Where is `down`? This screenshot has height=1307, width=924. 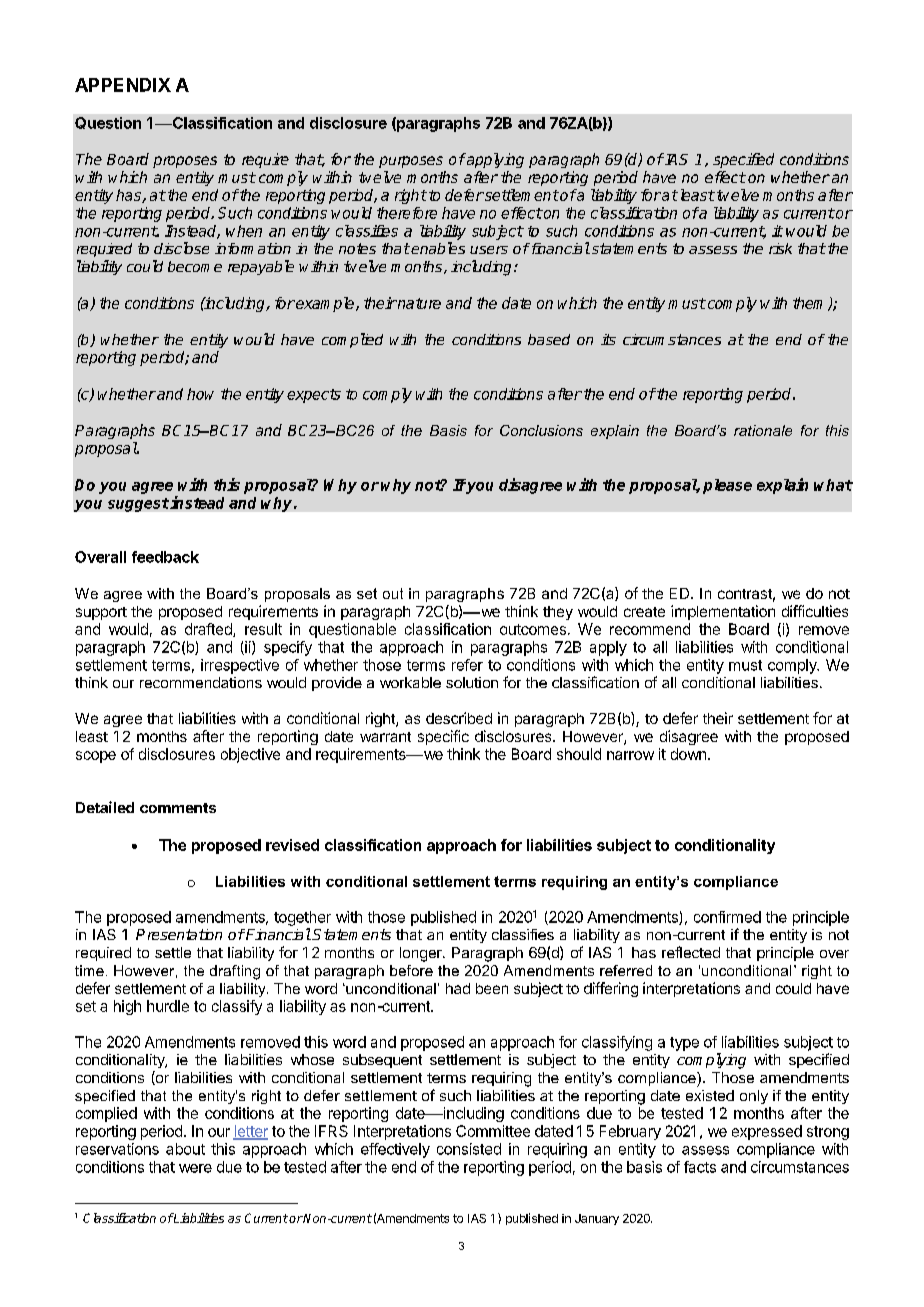 down is located at coordinates (688, 754).
